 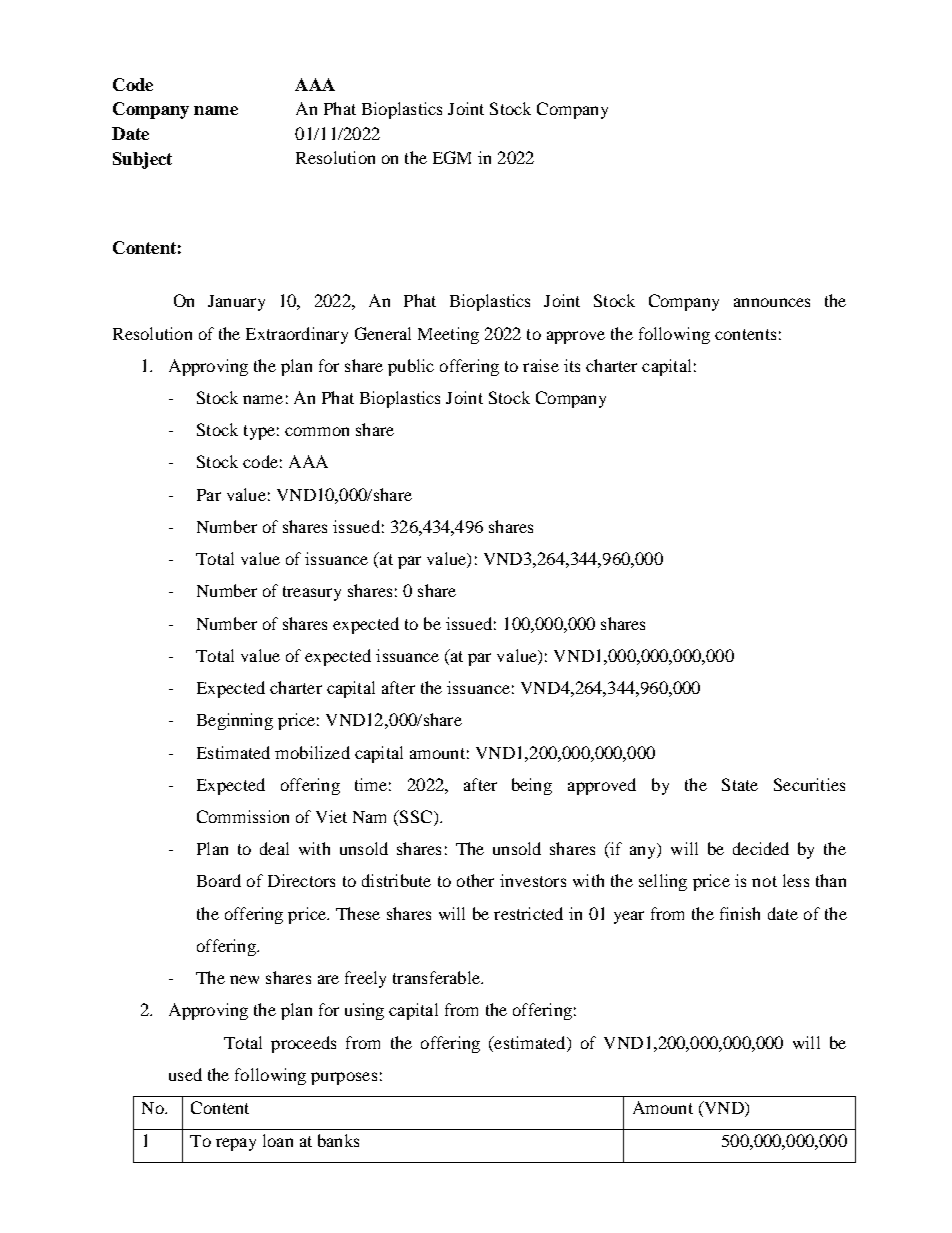 I want to click on Beginning, so click(x=235, y=721).
